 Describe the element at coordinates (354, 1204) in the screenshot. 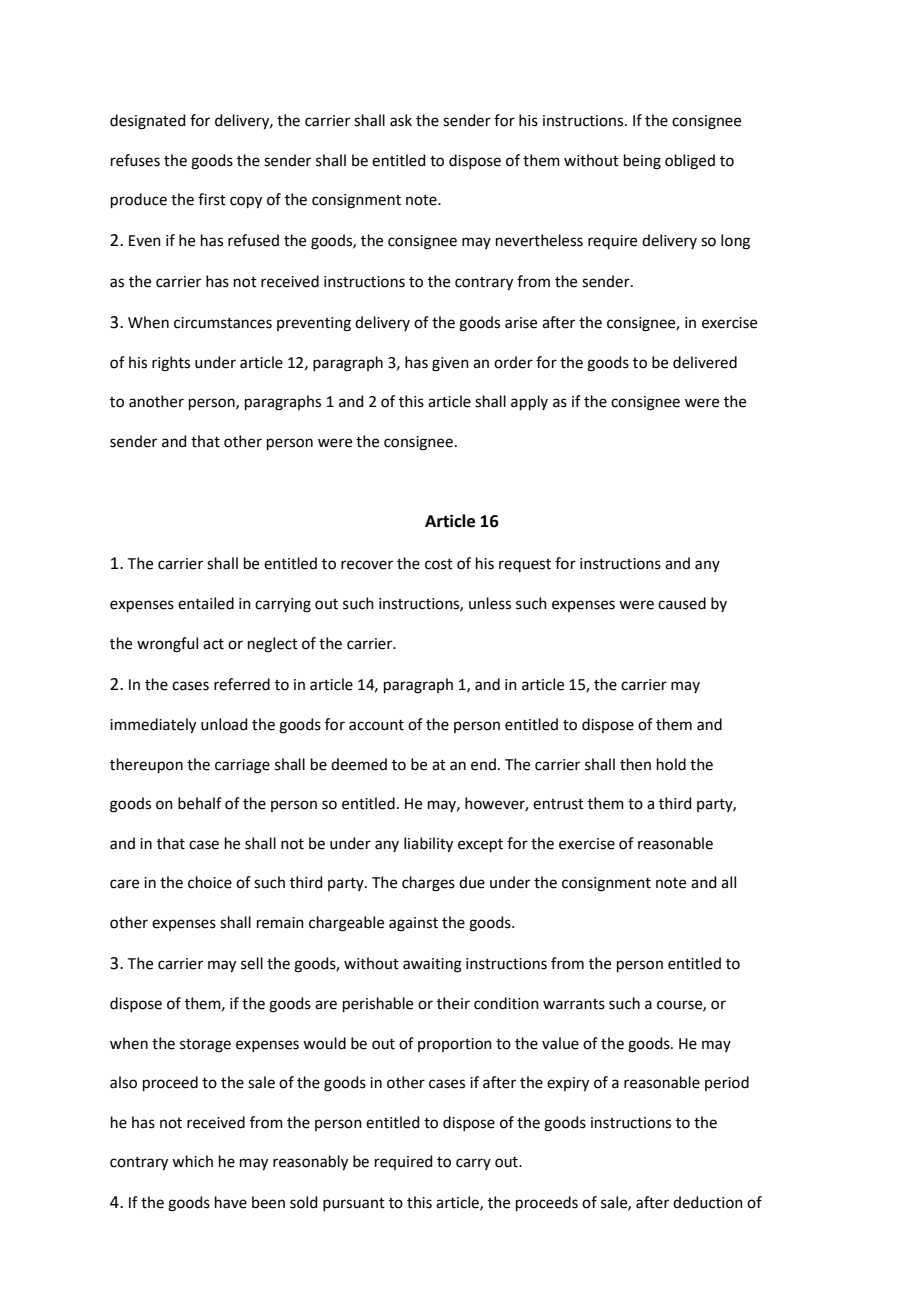

I see `pursuant` at that location.
